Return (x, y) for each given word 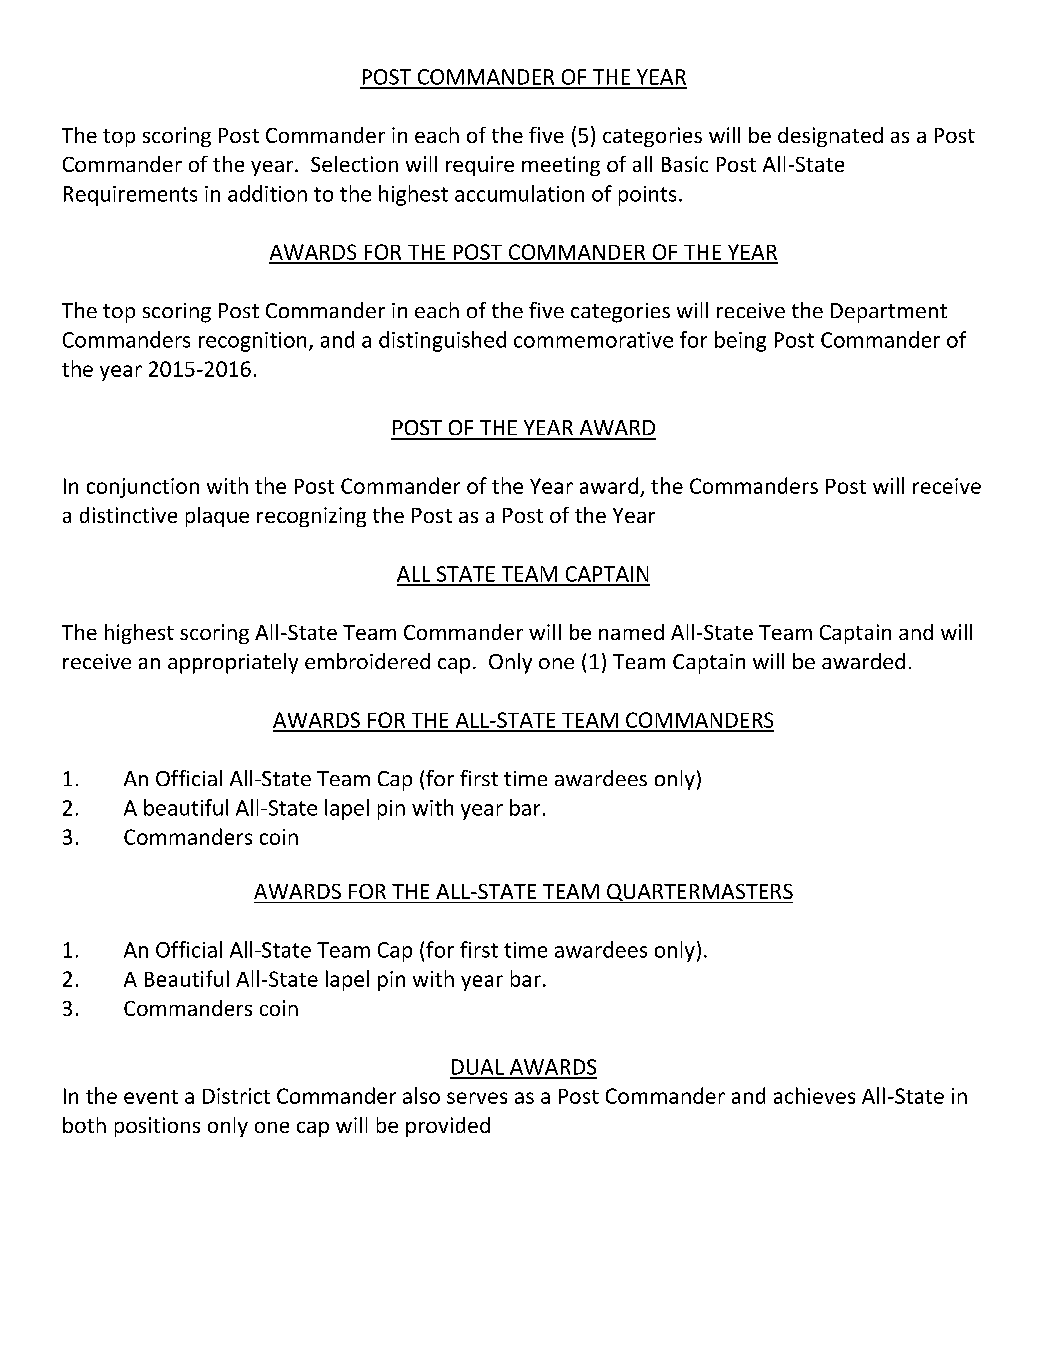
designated (830, 137)
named (631, 632)
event (151, 1097)
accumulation (519, 193)
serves (477, 1098)
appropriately (233, 663)
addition (267, 193)
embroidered (367, 661)
